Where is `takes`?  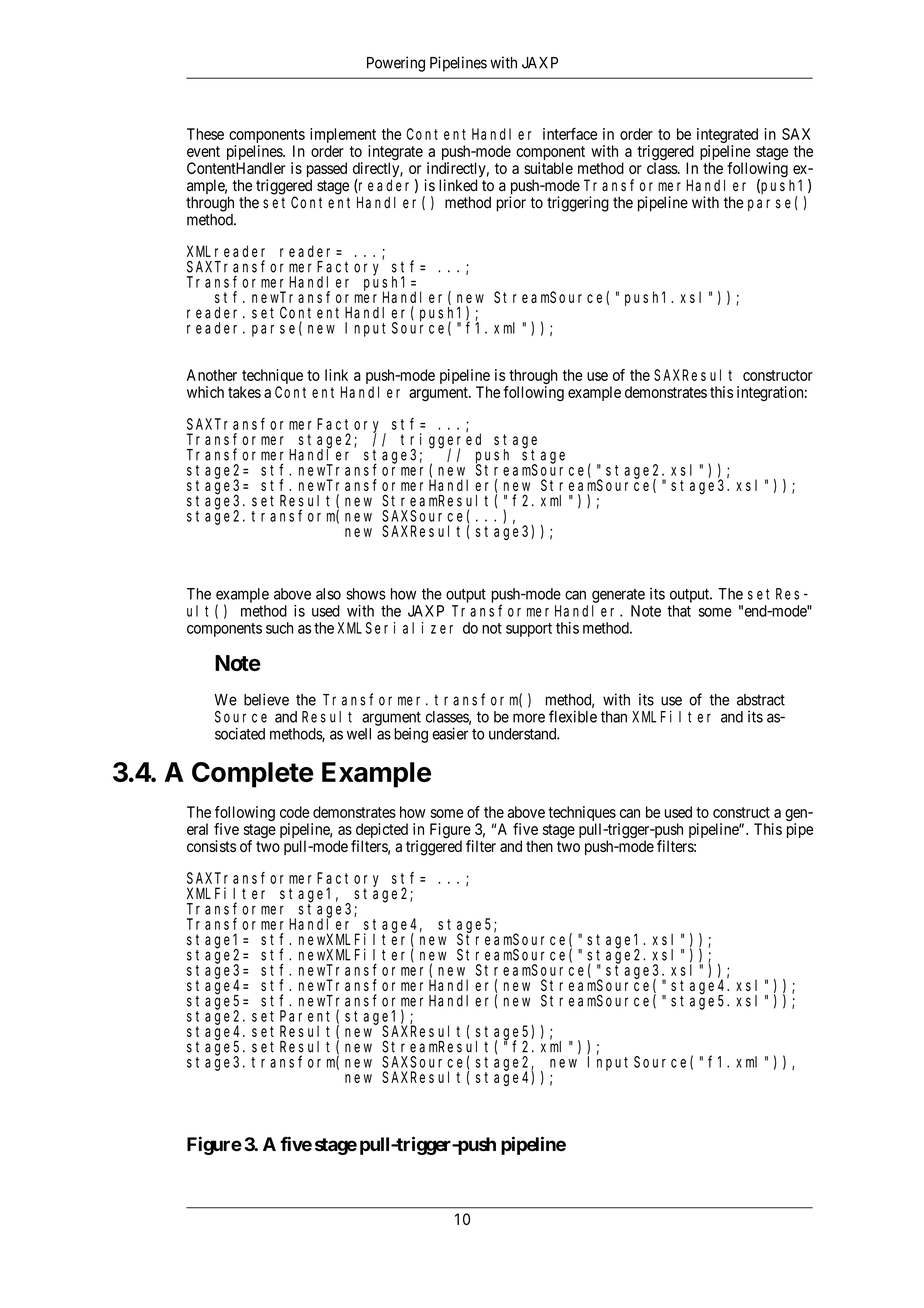
takes is located at coordinates (244, 392).
